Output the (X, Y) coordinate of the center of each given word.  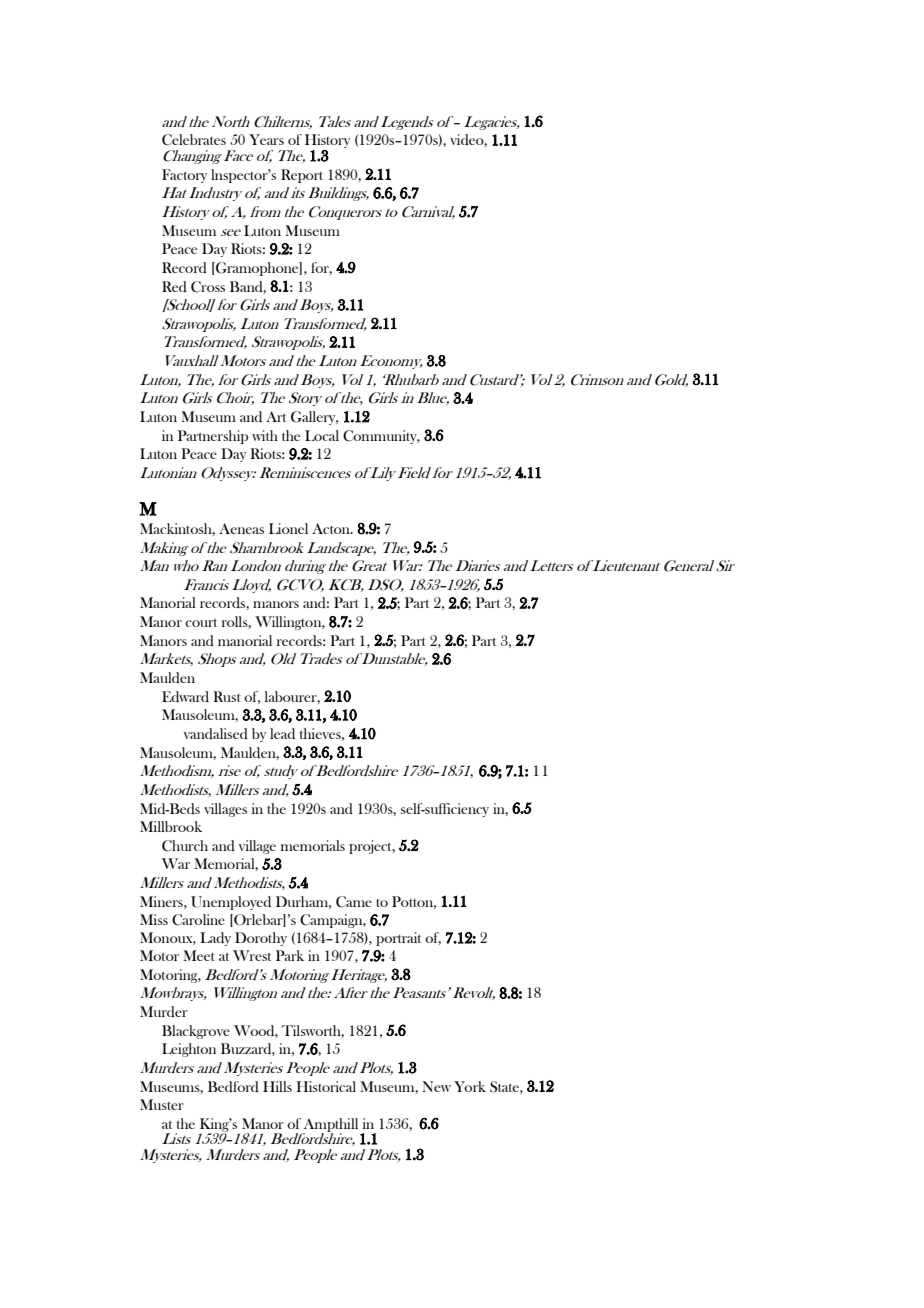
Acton (332, 528)
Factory (184, 176)
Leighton (189, 1050)
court (201, 622)
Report (302, 176)
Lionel (288, 528)
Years (266, 139)
